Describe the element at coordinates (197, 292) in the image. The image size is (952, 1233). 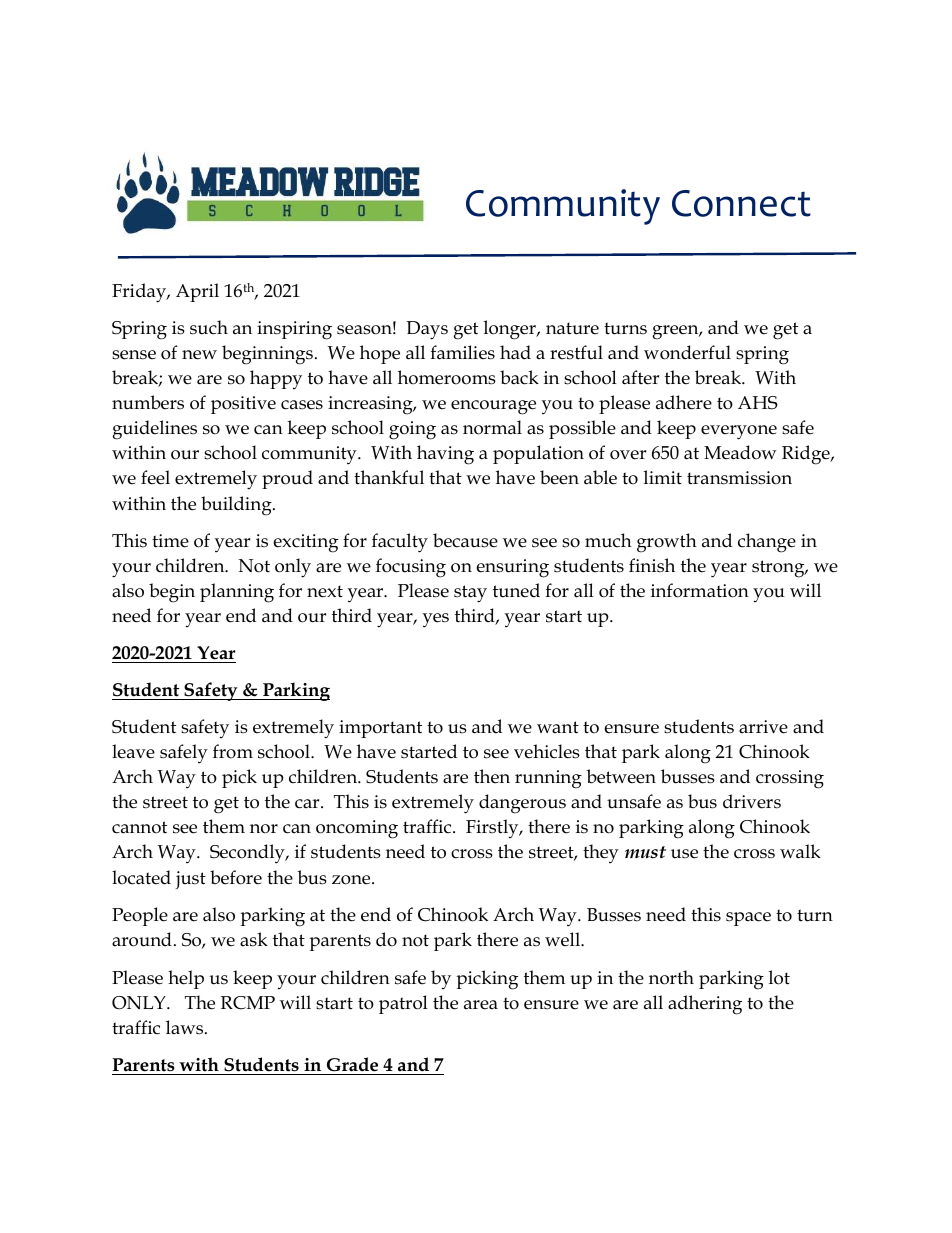
I see `April` at that location.
